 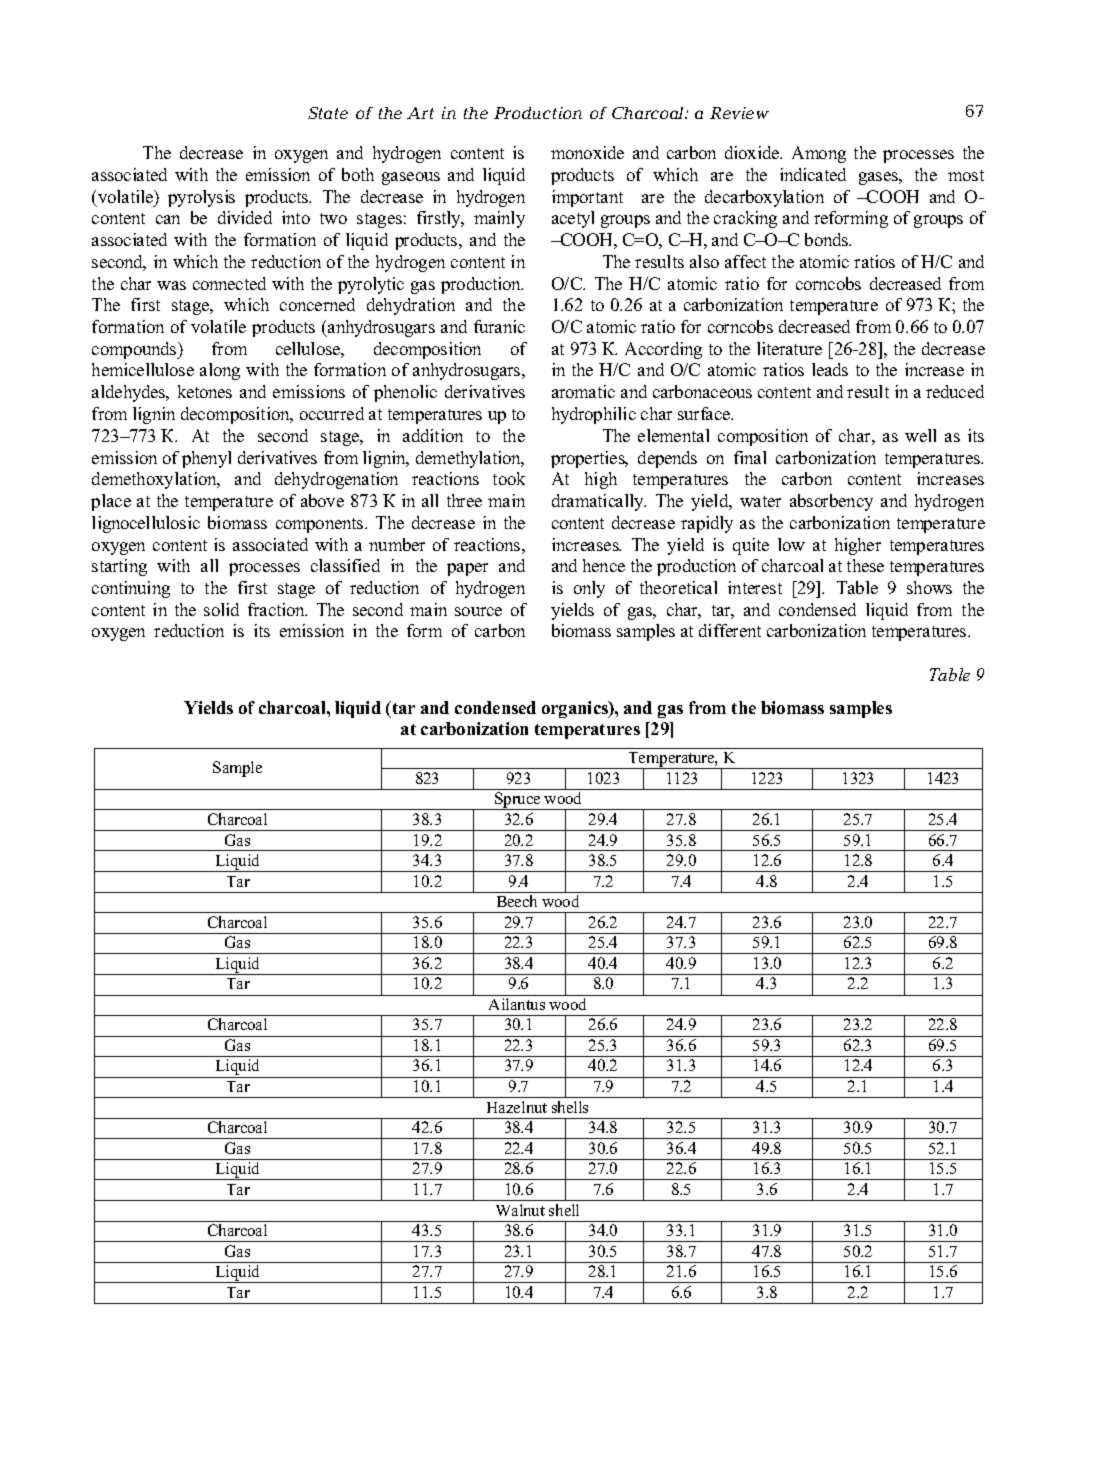 I want to click on organics, so click(x=576, y=709).
